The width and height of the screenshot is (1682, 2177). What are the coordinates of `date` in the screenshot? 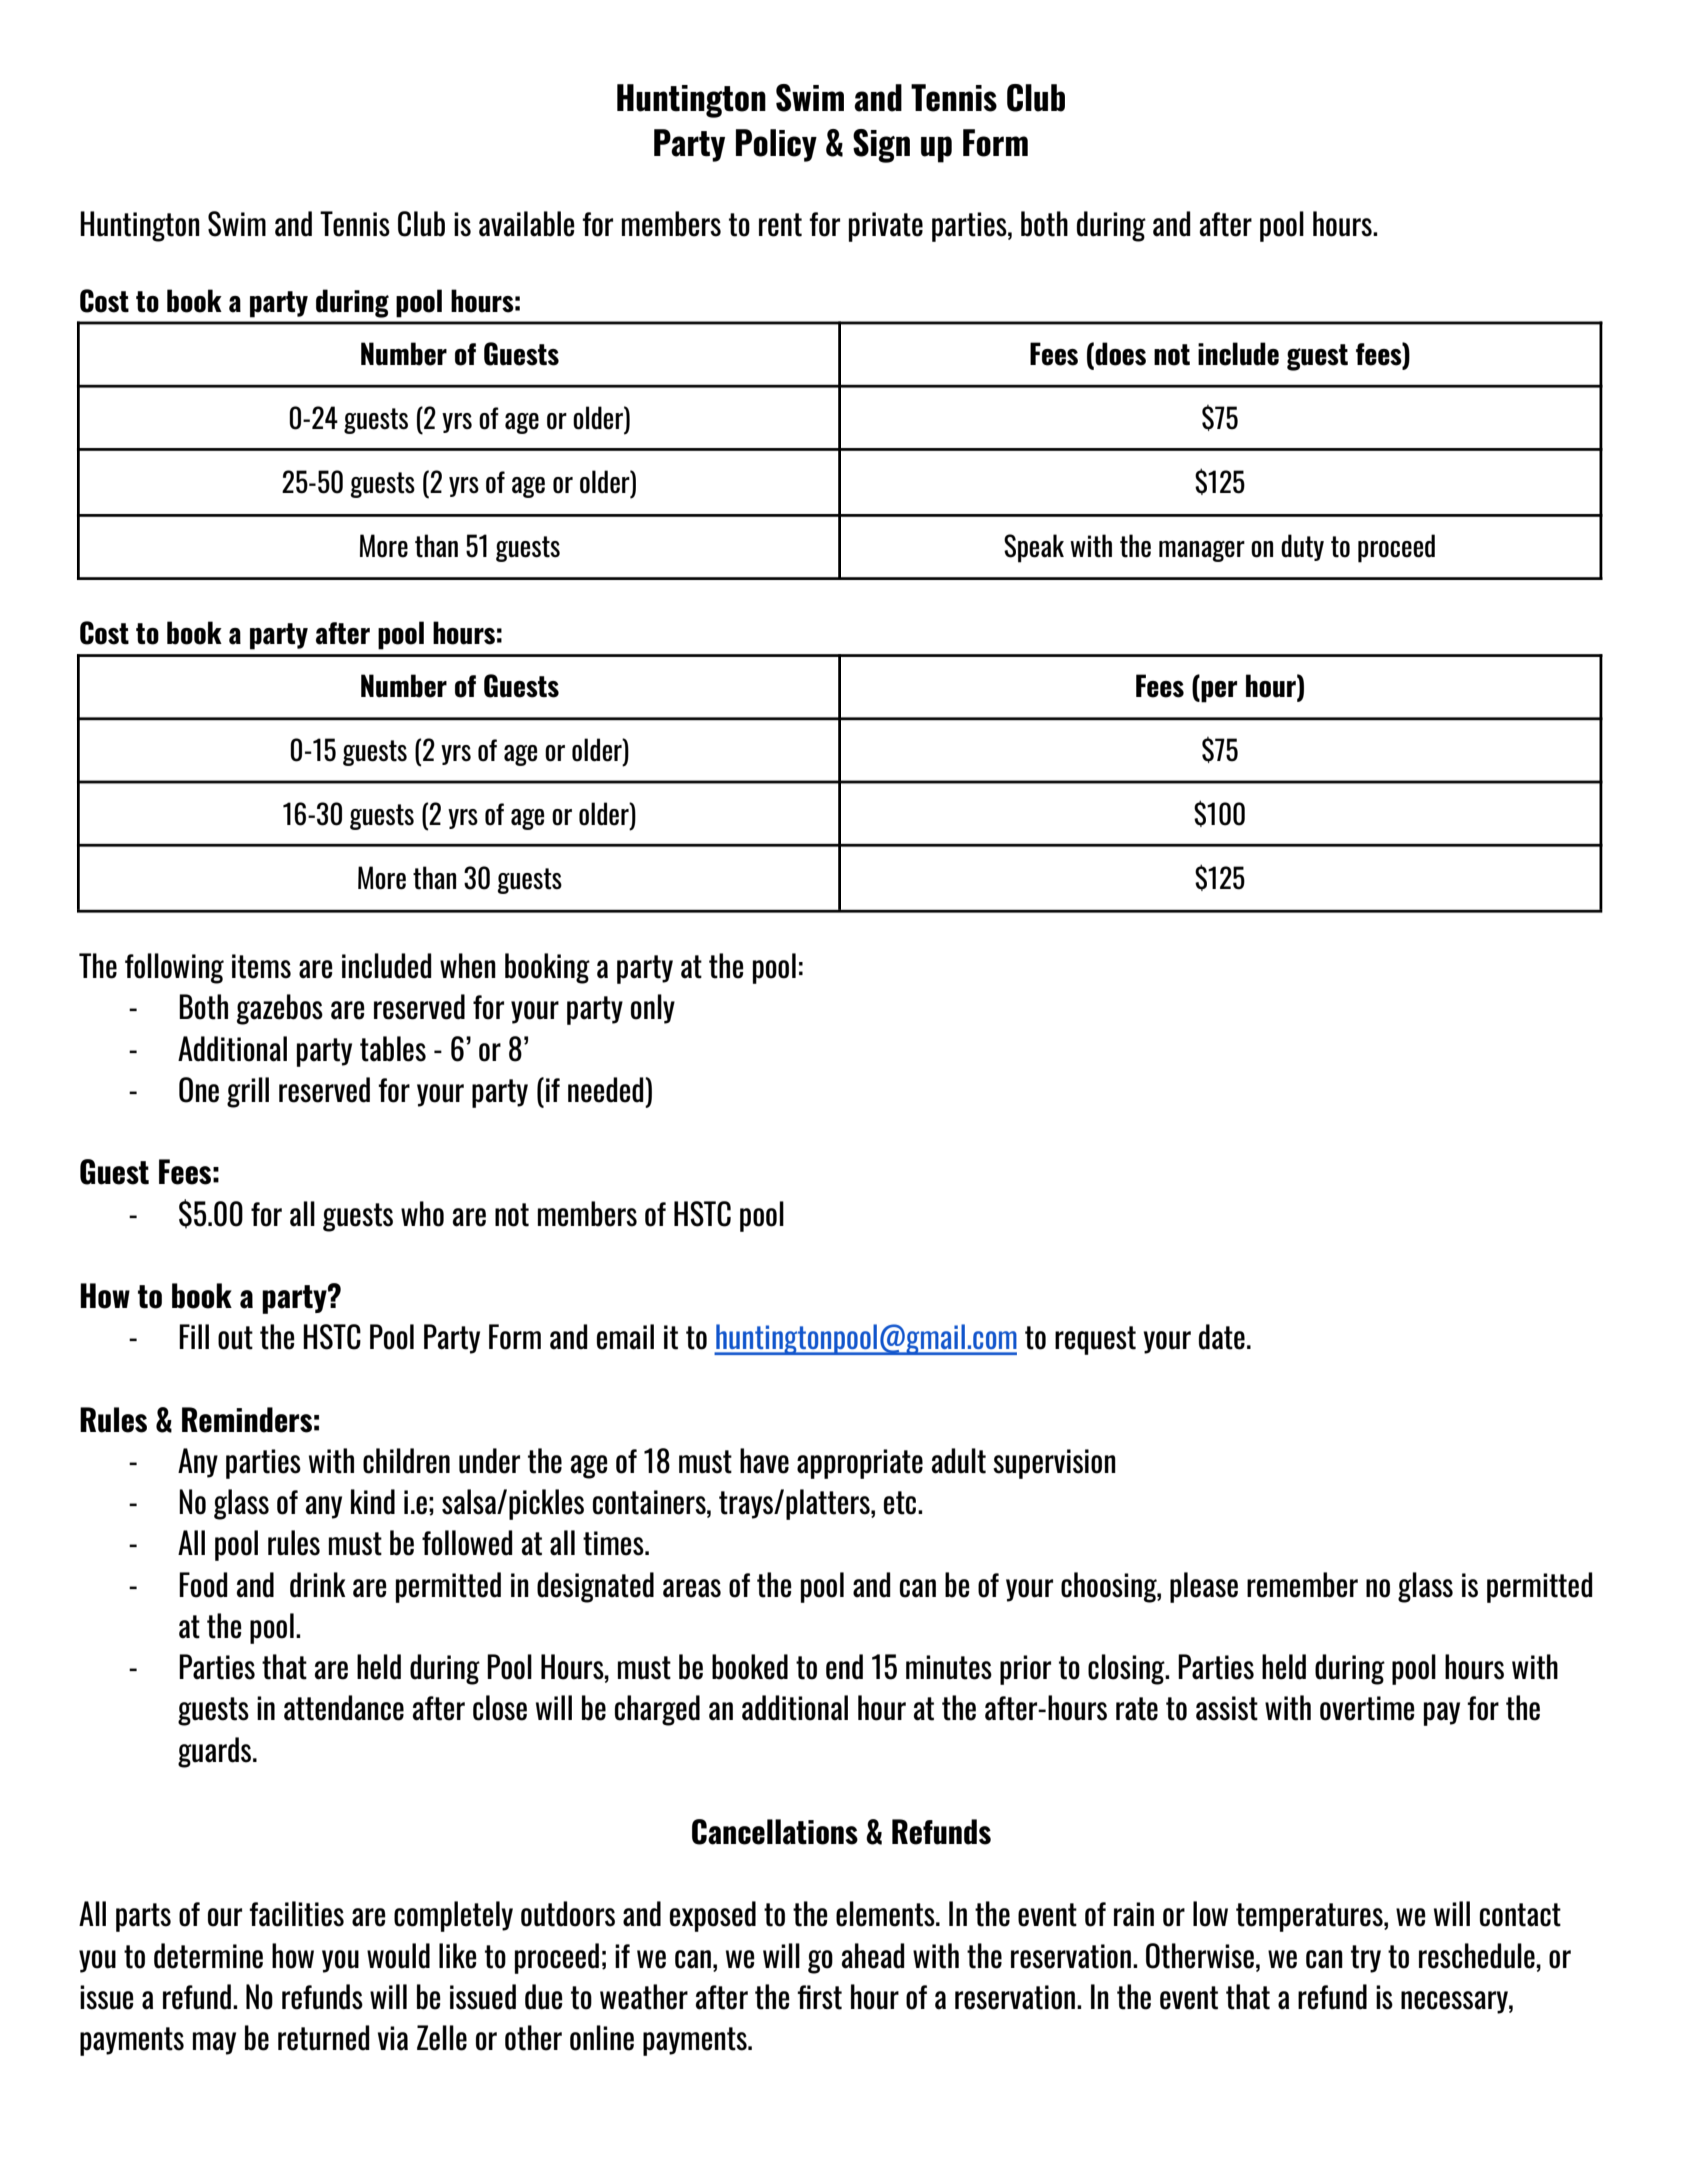 It's located at (1222, 1337).
